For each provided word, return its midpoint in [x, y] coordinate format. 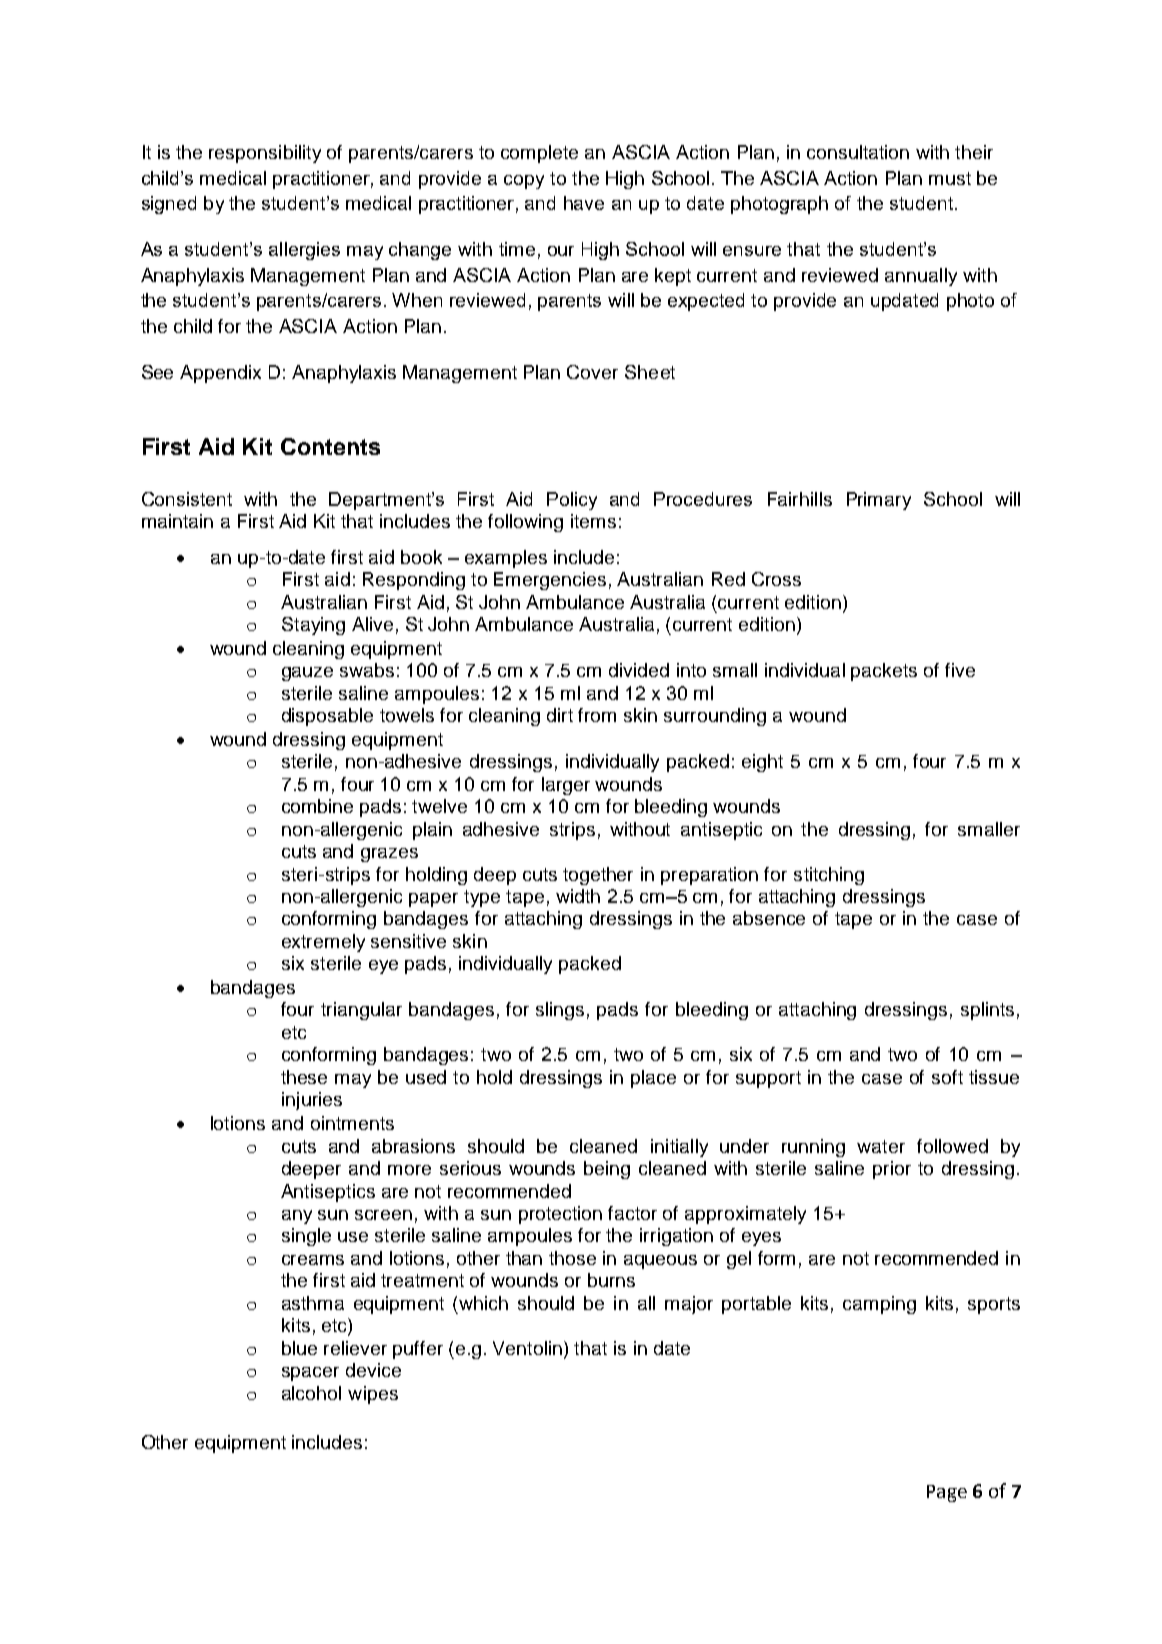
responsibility [265, 154]
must [950, 178]
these [304, 1077]
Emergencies [550, 581]
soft [947, 1077]
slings [560, 1011]
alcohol [311, 1393]
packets [884, 672]
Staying [313, 626]
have [584, 203]
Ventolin [527, 1348]
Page [947, 1493]
